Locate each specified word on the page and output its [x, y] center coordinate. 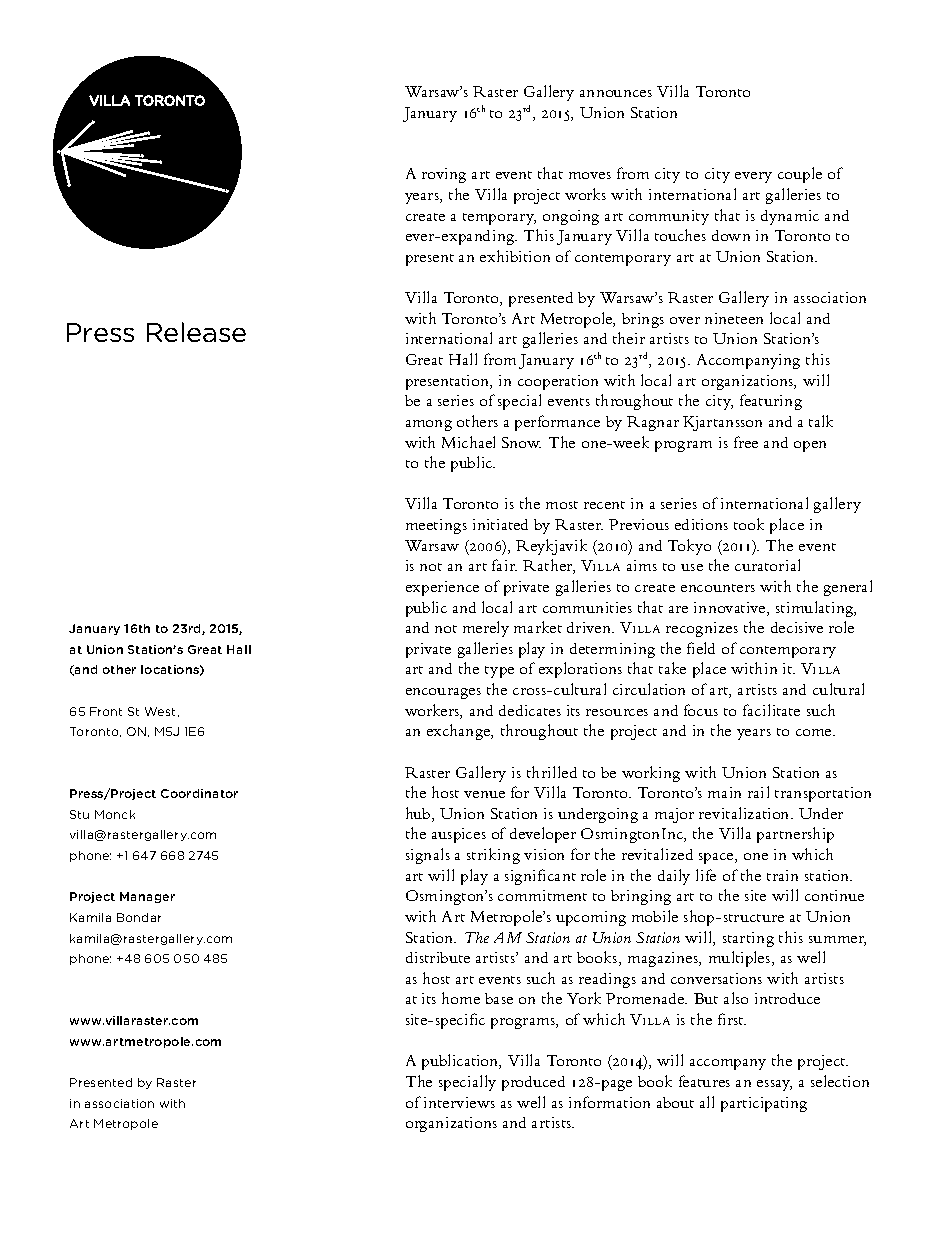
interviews [459, 1102]
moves [590, 175]
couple [800, 175]
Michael [468, 442]
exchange [460, 732]
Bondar [139, 917]
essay [774, 1085]
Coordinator [199, 793]
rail [758, 792]
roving [444, 175]
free [746, 442]
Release [196, 332]
